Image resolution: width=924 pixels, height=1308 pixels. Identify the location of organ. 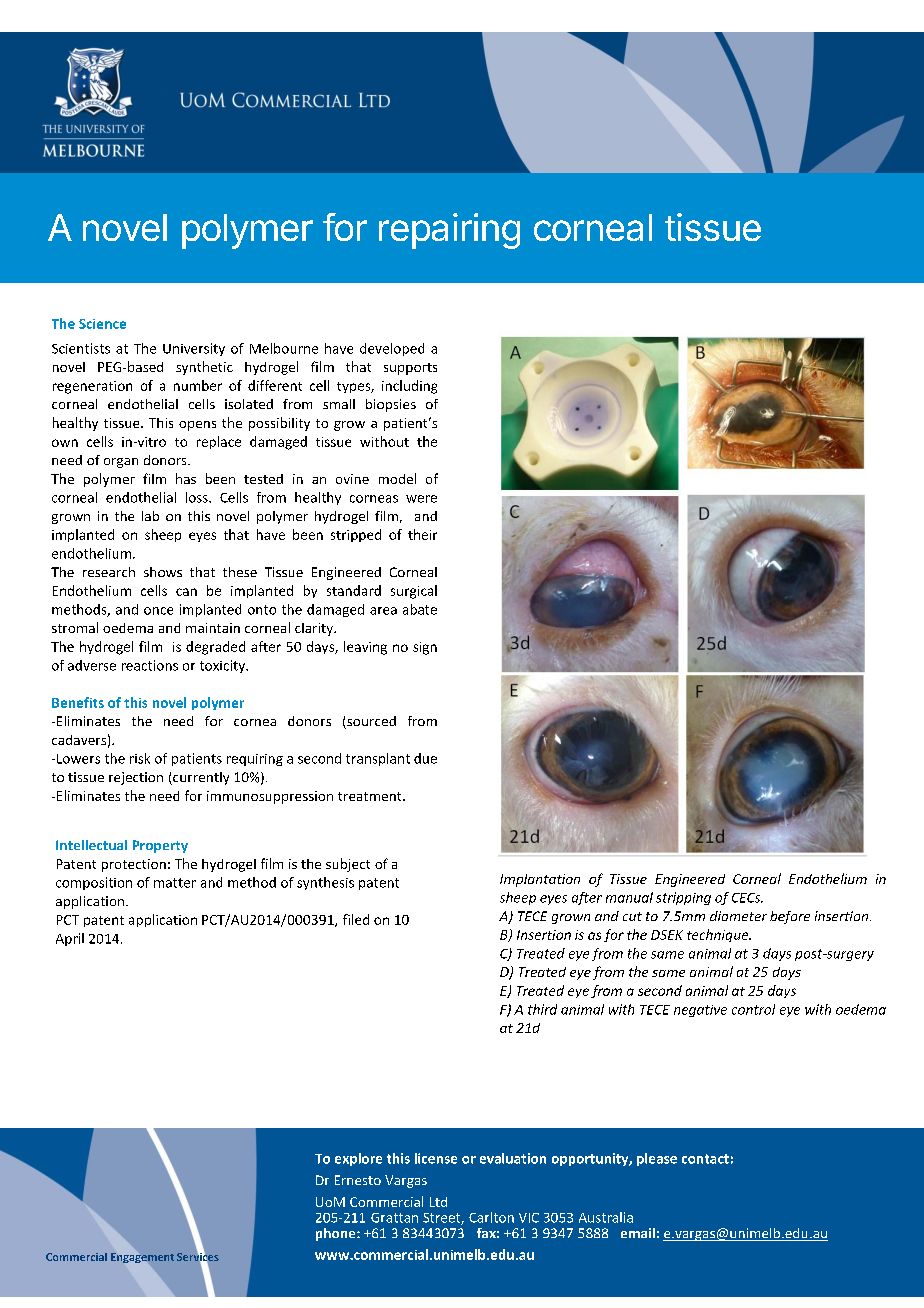
(121, 463).
